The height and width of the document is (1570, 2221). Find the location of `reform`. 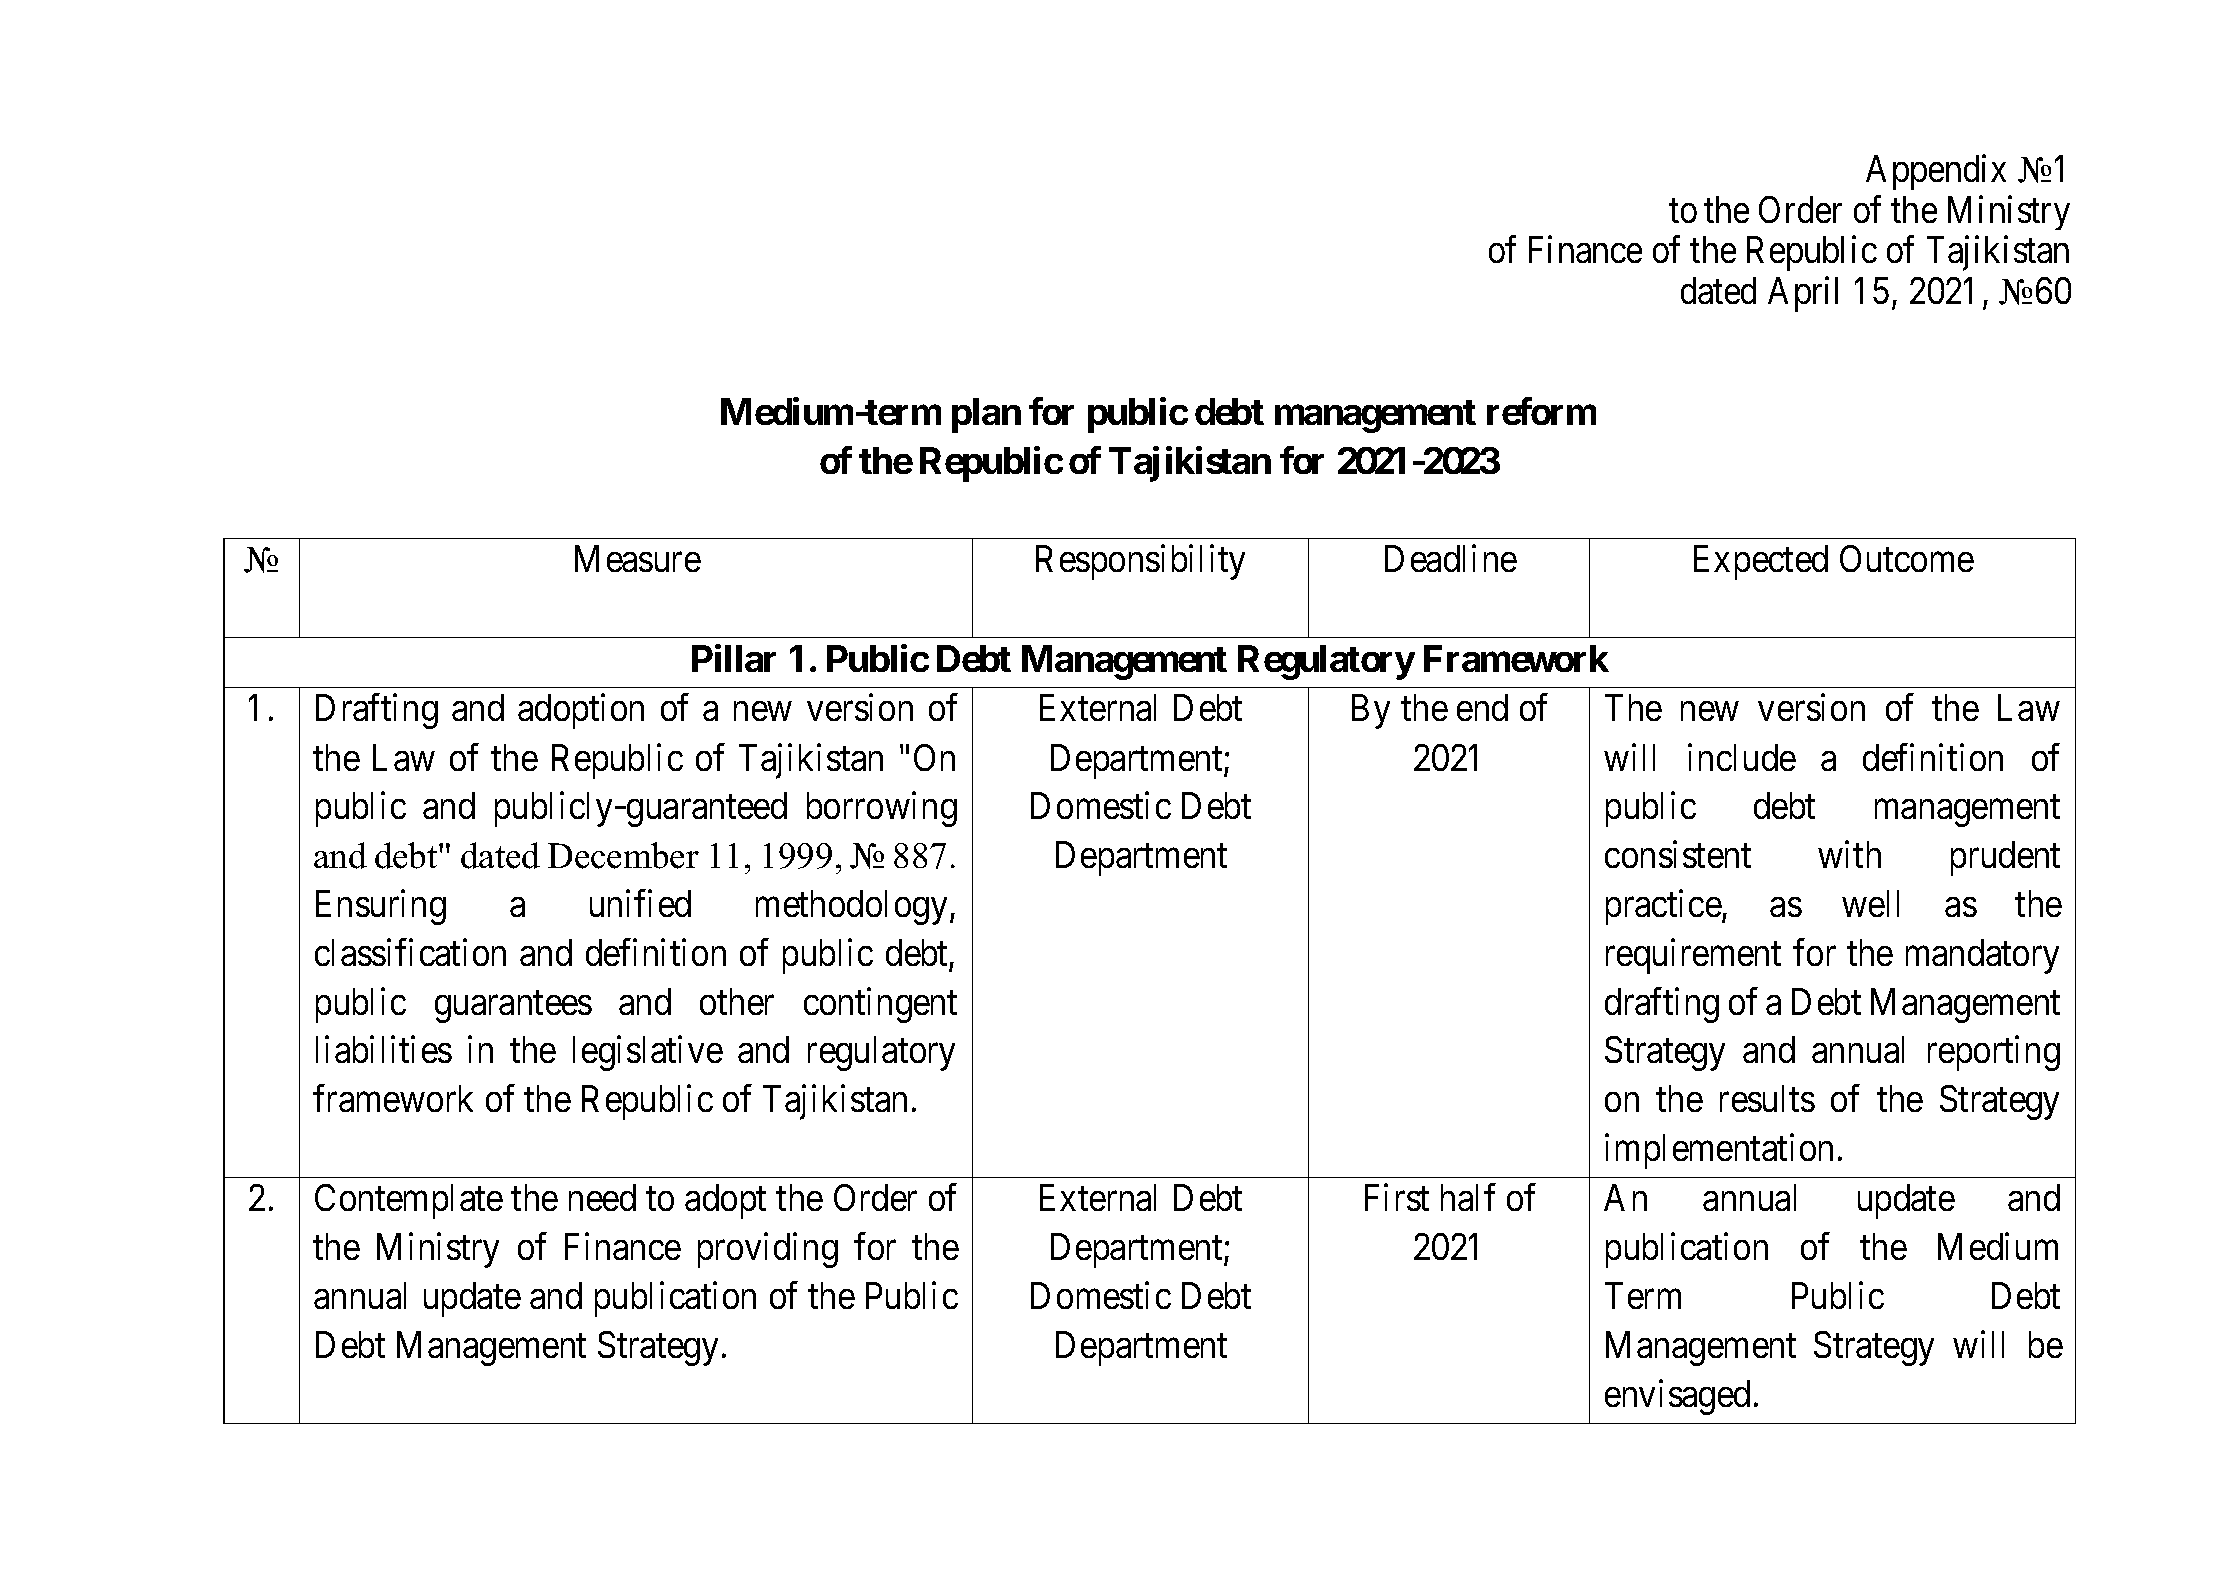

reform is located at coordinates (1541, 411).
